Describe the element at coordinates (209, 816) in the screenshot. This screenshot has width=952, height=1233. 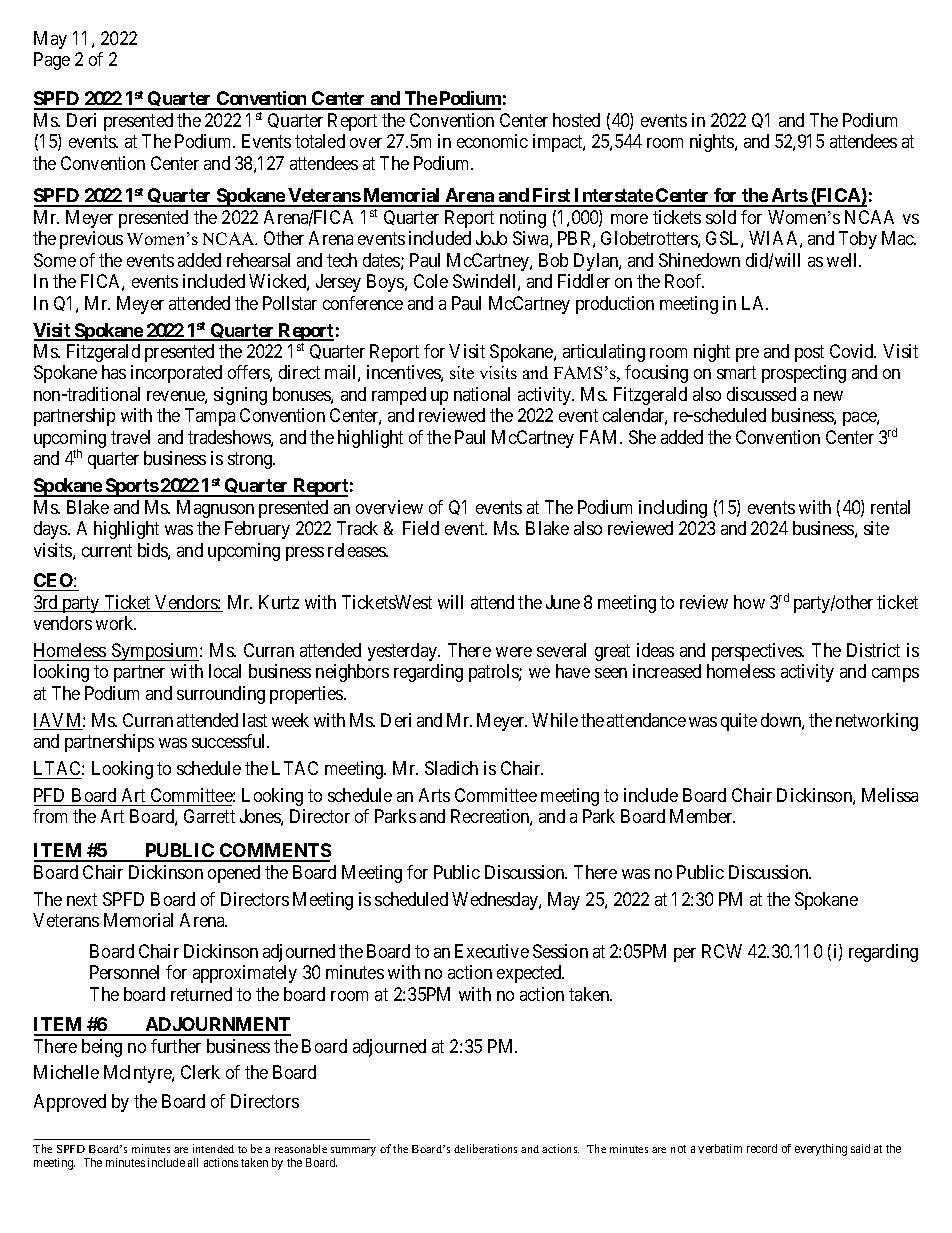
I see `Garrett` at that location.
